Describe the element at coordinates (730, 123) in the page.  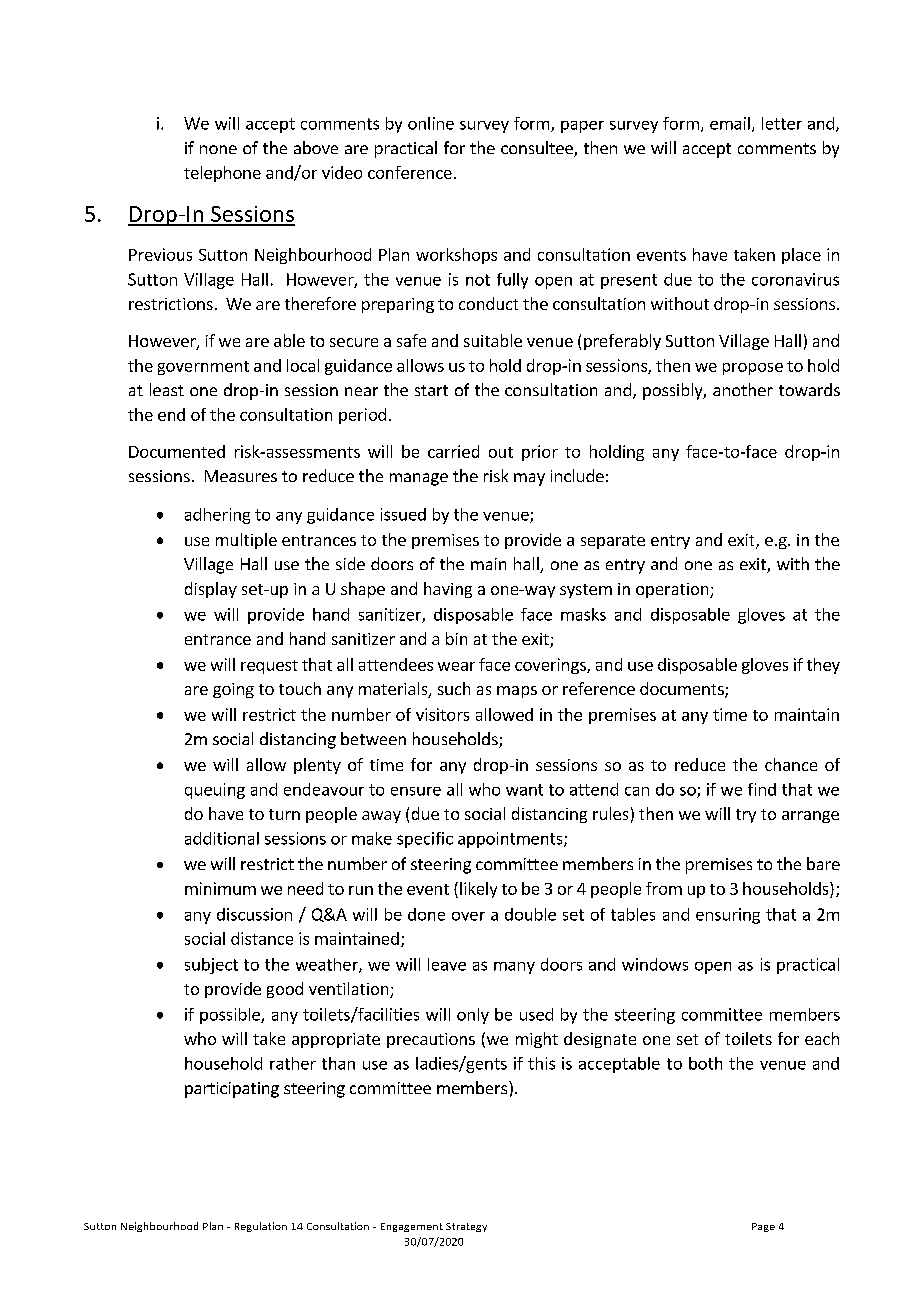
I see `email` at that location.
